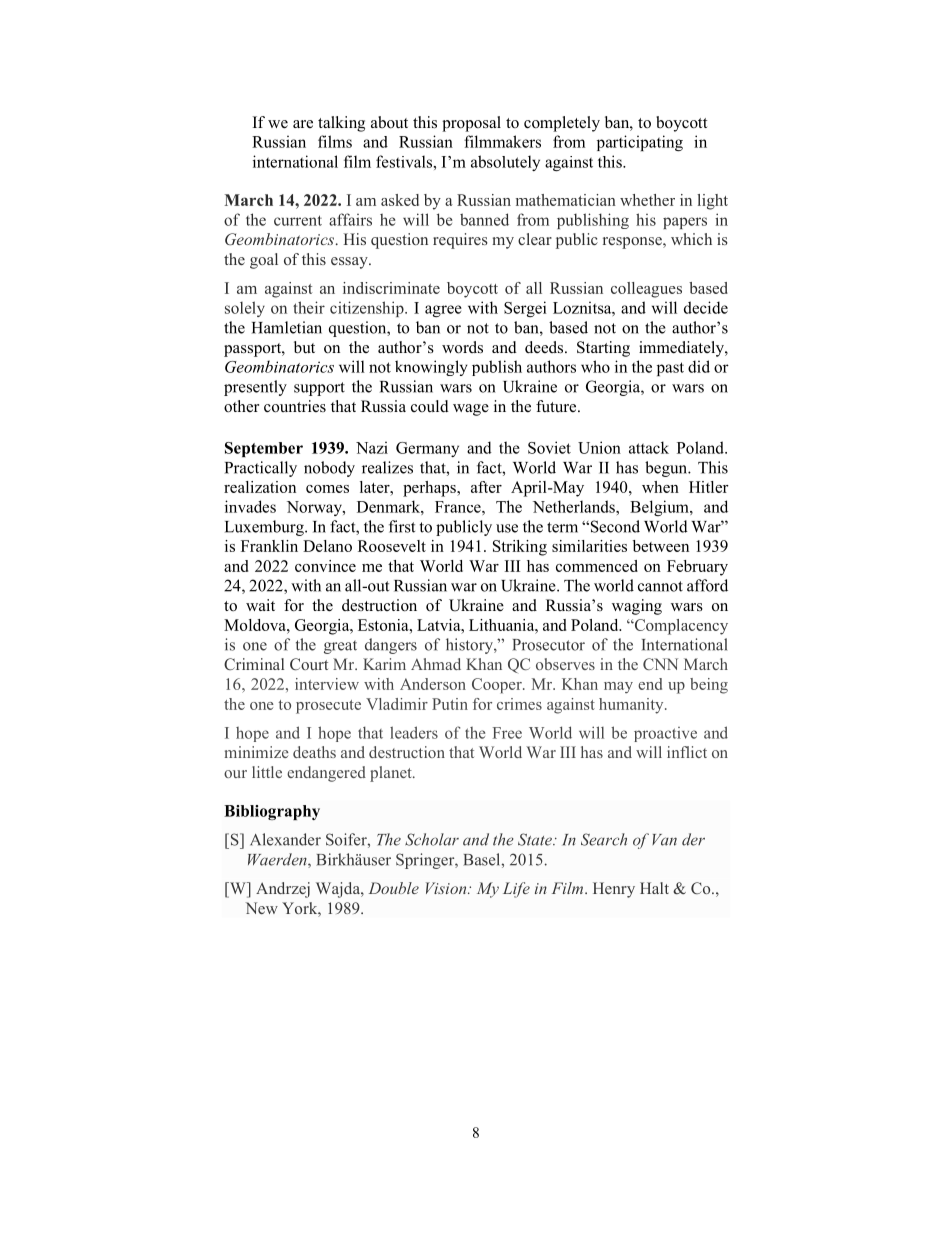  What do you see at coordinates (447, 888) in the image?
I see `Vision` at bounding box center [447, 888].
